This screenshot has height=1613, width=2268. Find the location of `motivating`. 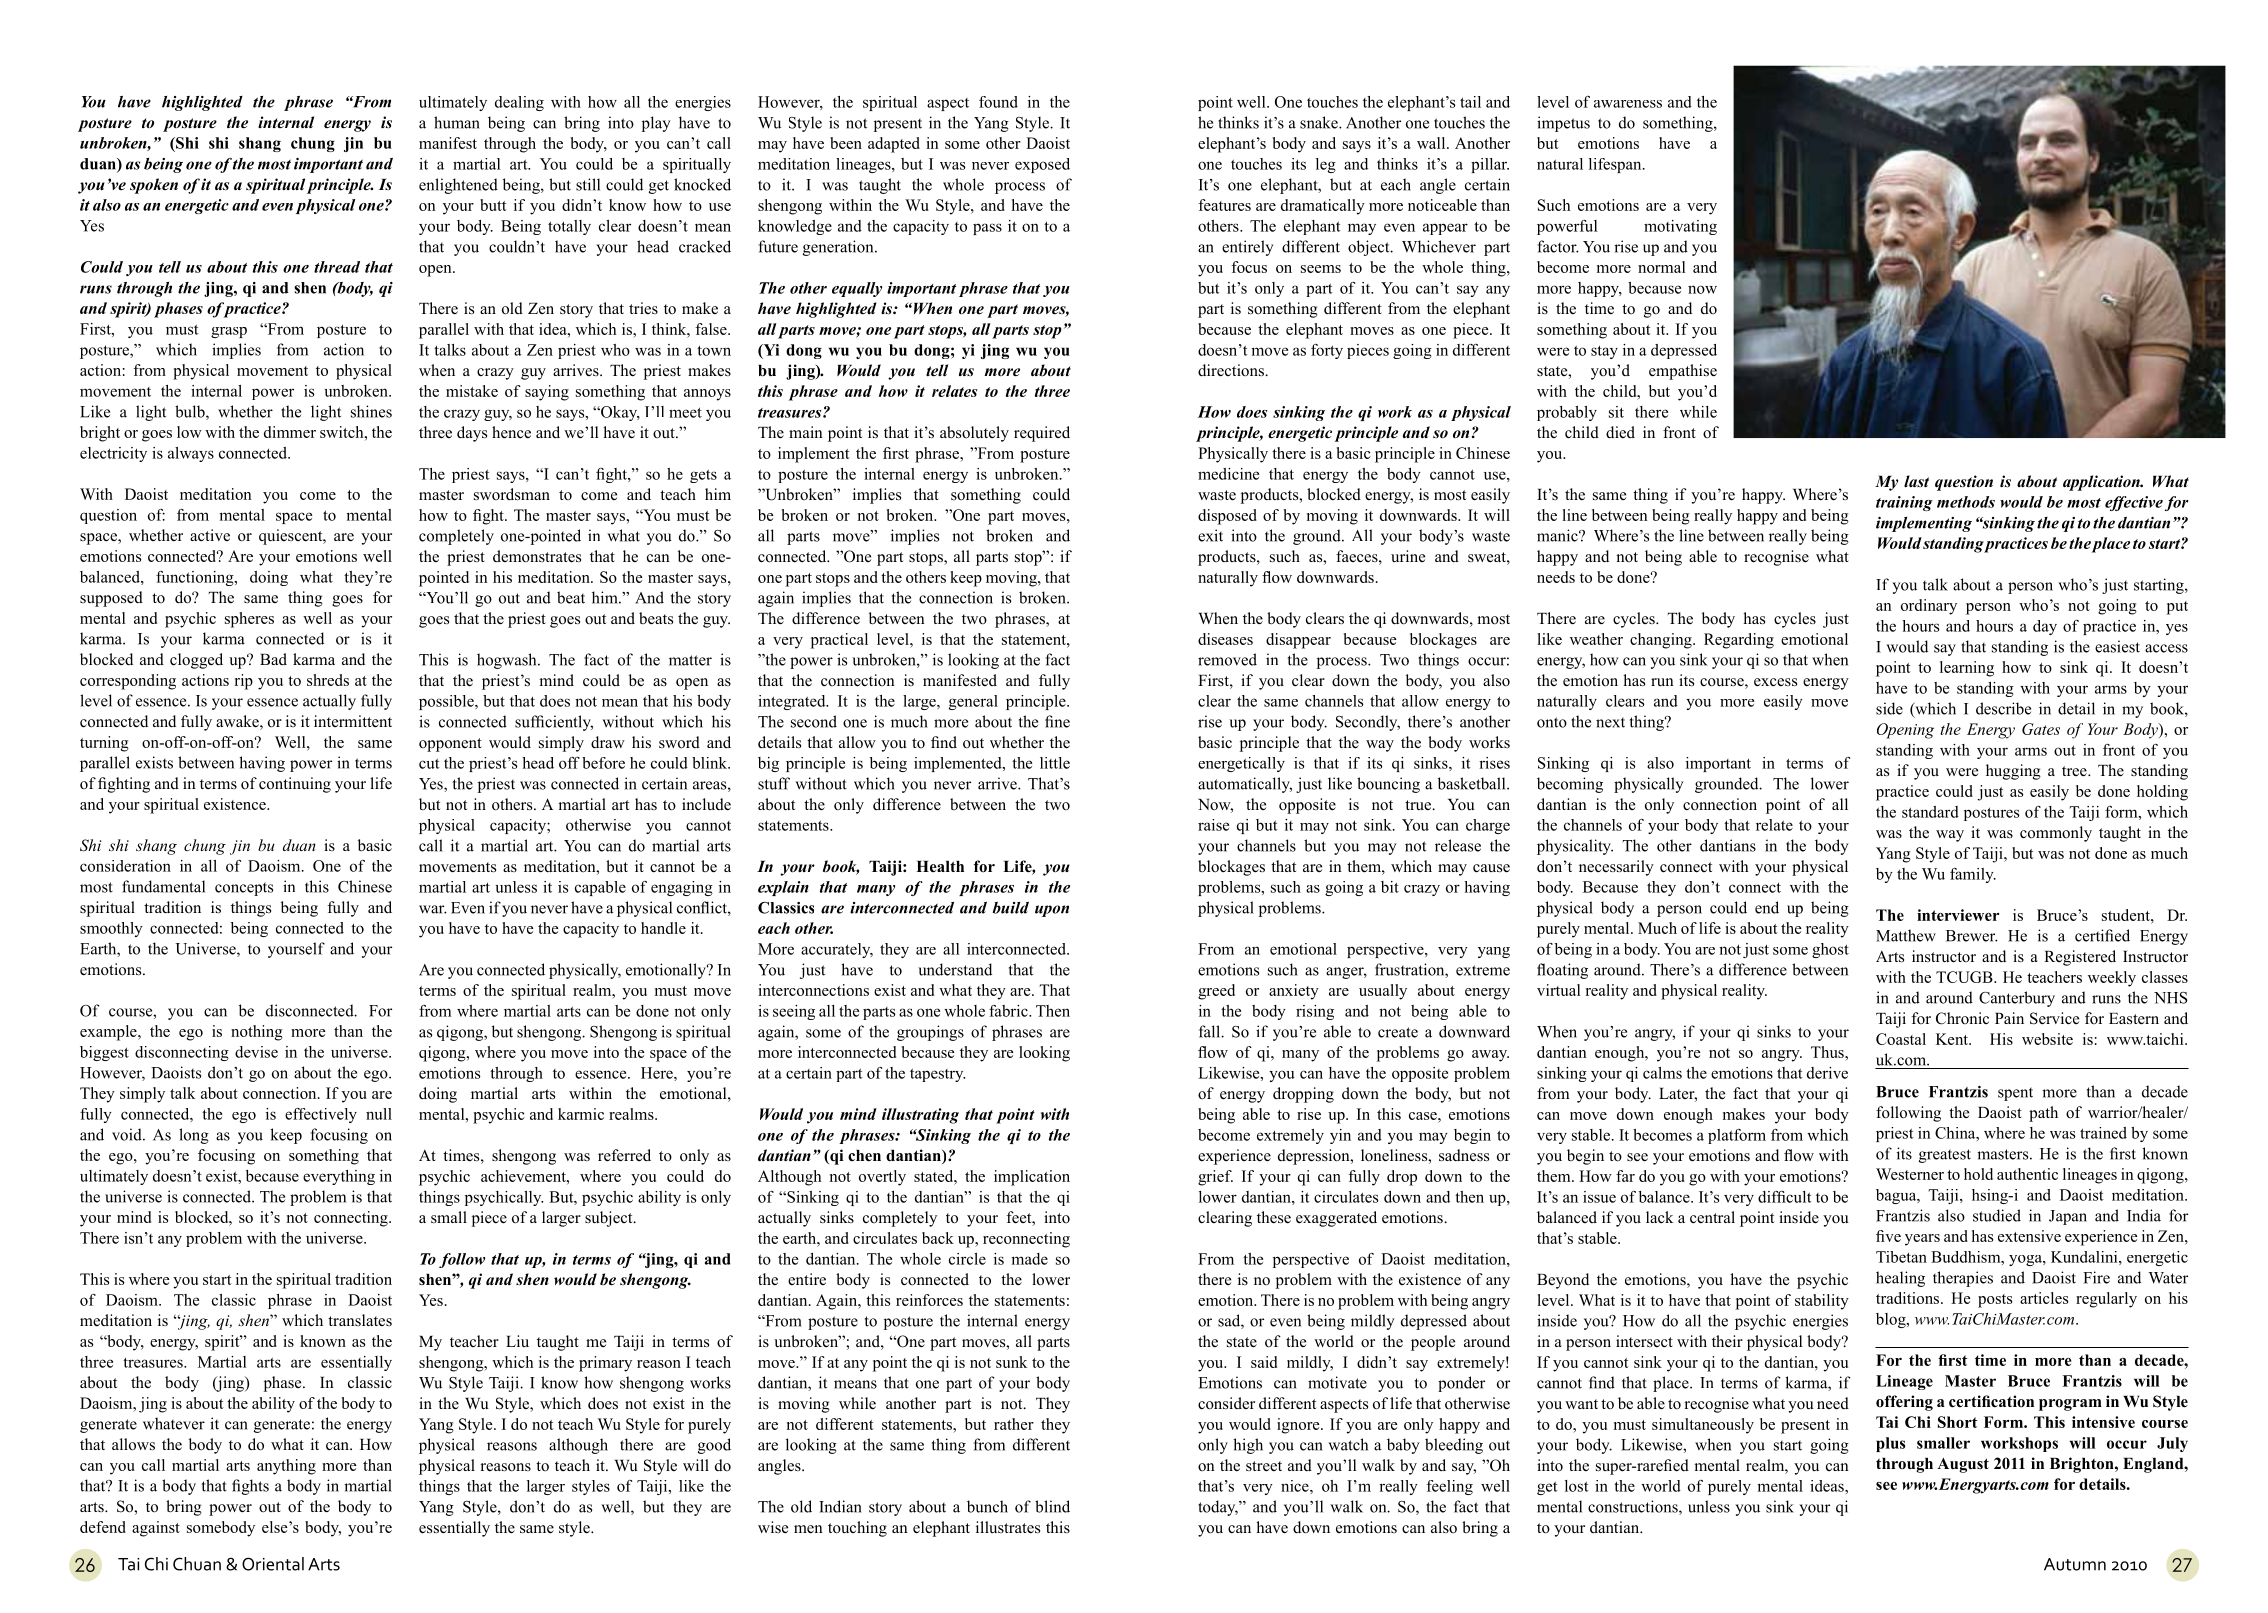

motivating is located at coordinates (1680, 227).
